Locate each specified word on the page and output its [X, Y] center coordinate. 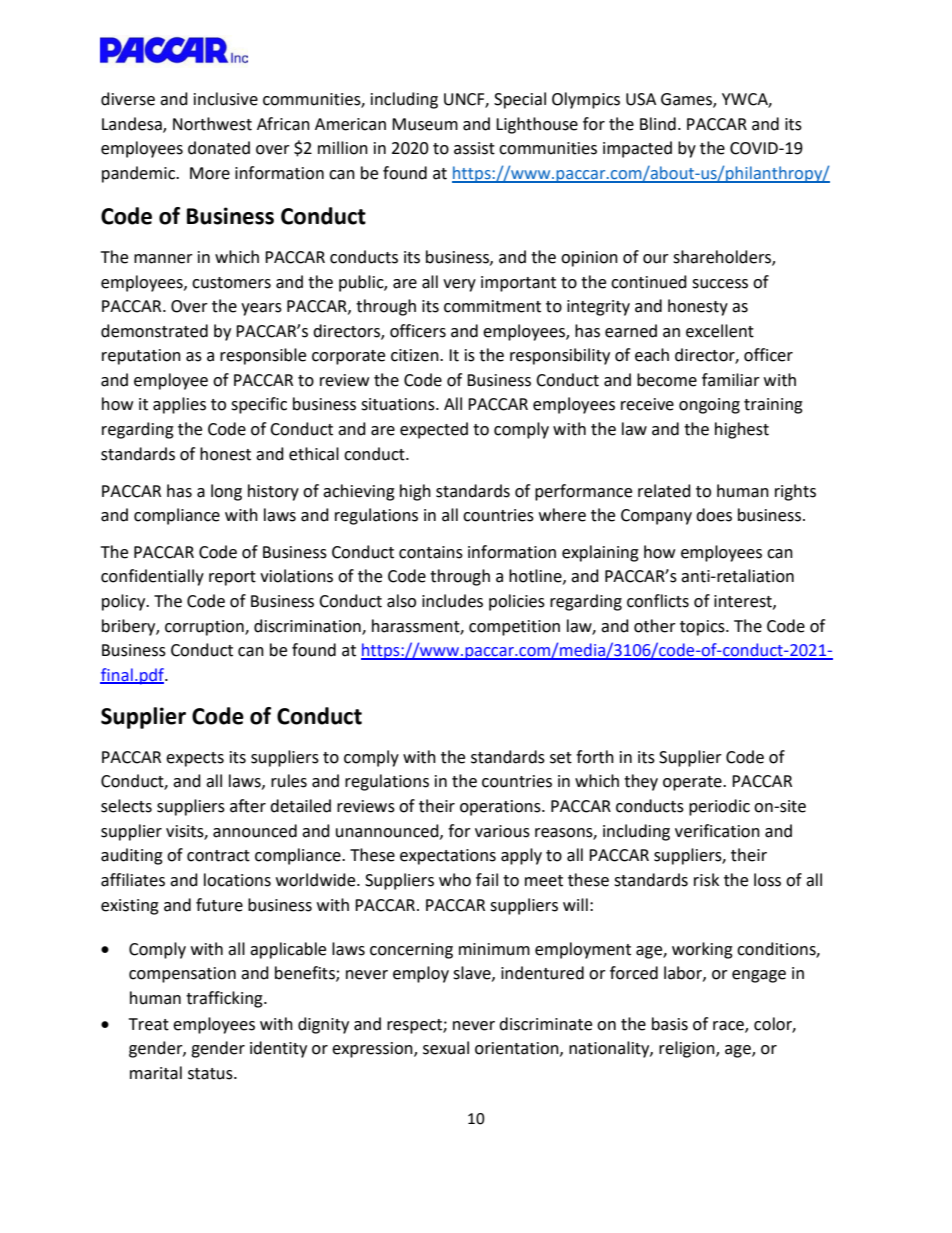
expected [434, 430]
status [211, 1074]
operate [693, 783]
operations [501, 808]
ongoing [709, 406]
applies [179, 405]
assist [474, 148]
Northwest [212, 124]
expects [195, 759]
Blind [658, 124]
